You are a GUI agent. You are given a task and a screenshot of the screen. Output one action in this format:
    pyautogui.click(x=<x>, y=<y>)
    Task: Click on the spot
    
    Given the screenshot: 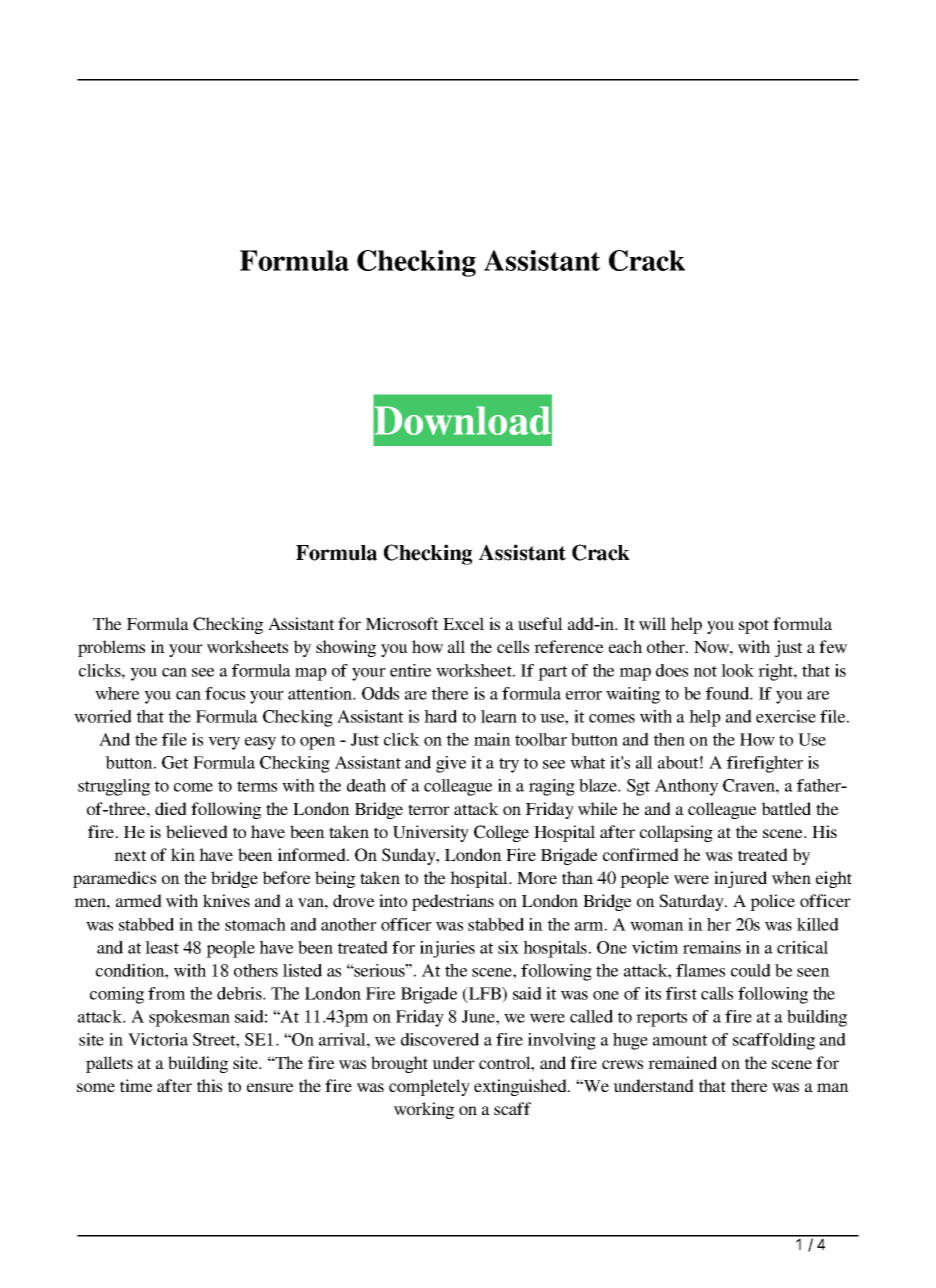 What is the action you would take?
    pyautogui.click(x=754, y=626)
